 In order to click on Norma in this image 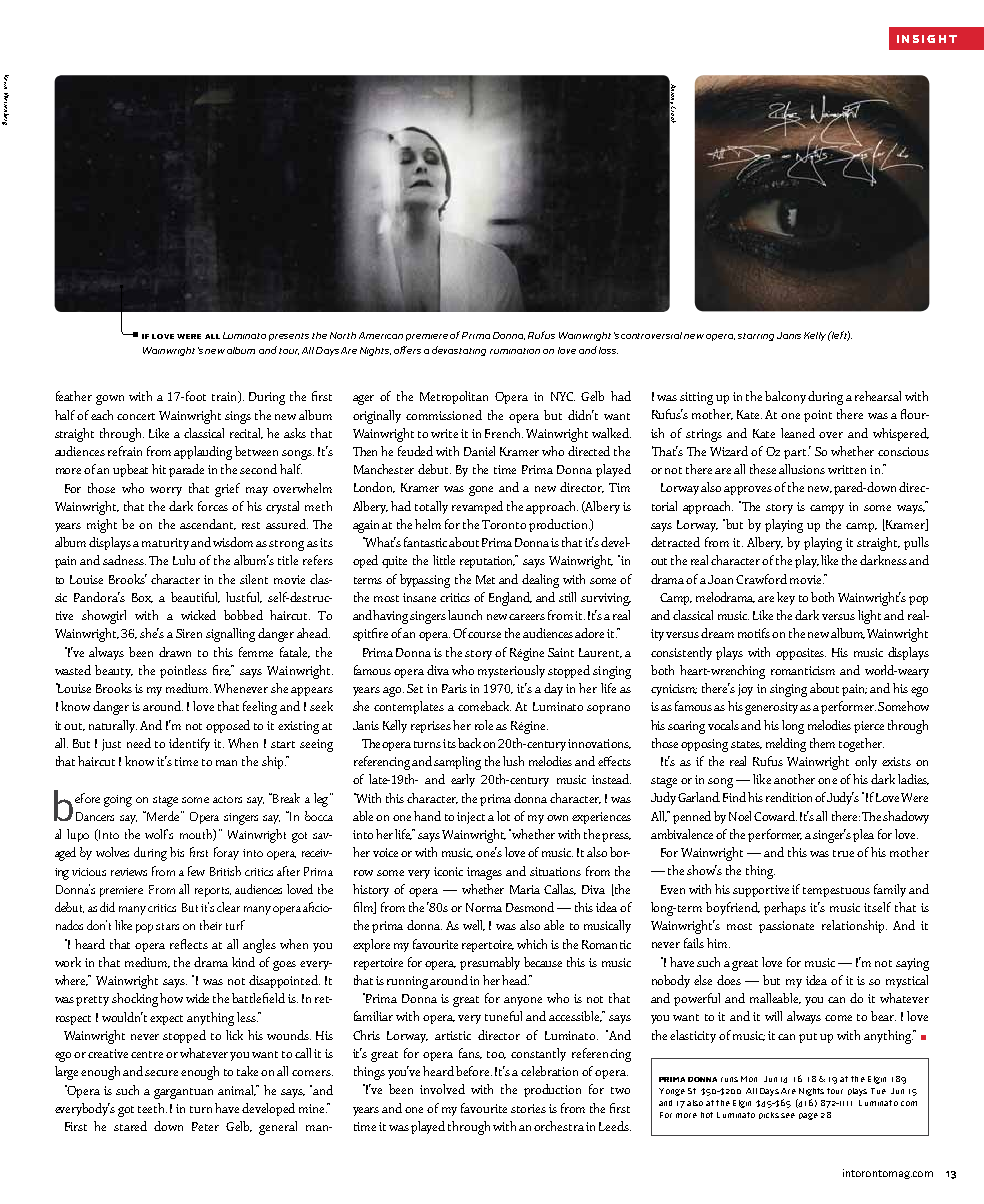, I will do `click(484, 907)`.
